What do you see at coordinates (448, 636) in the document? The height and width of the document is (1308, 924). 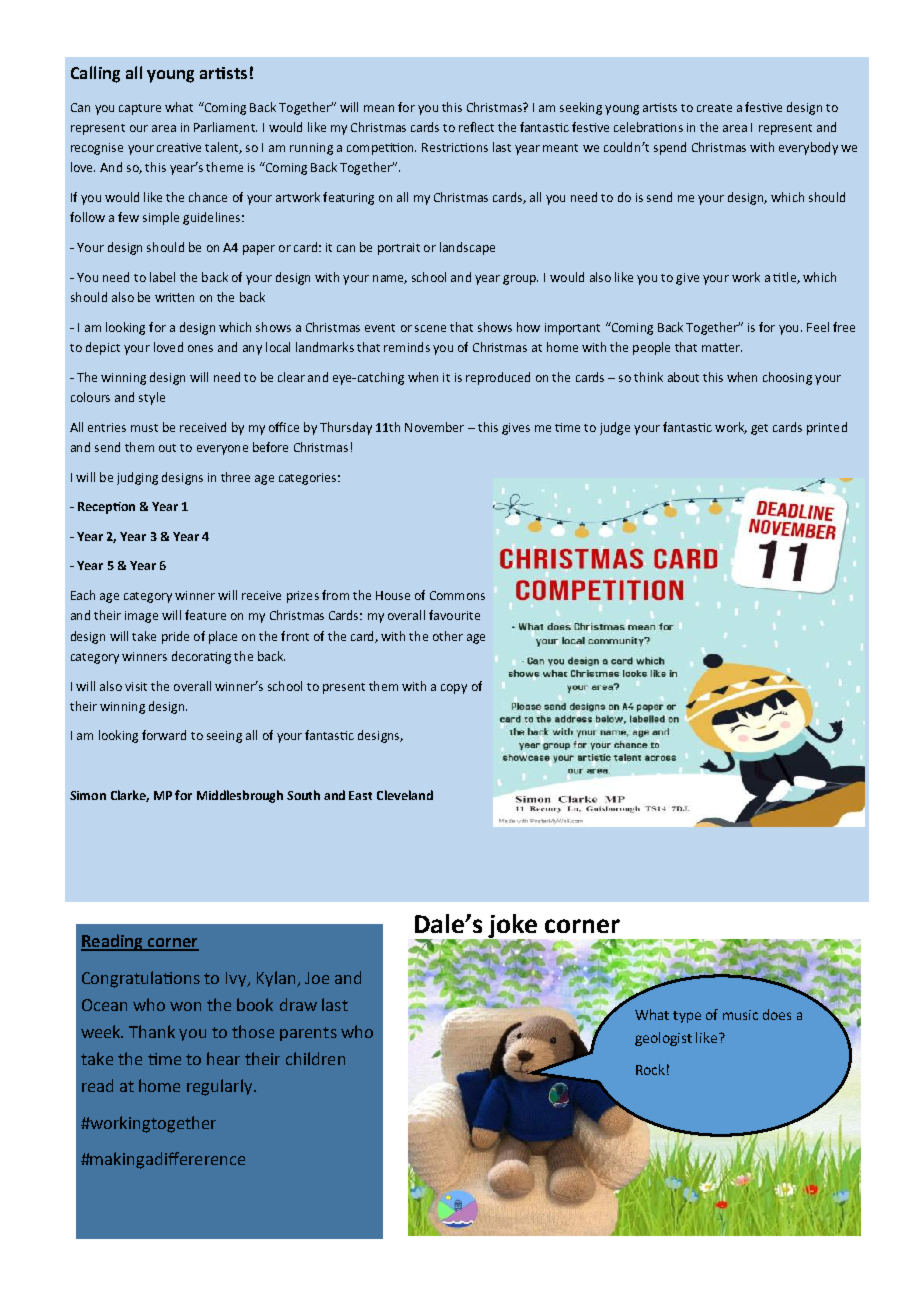 I see `other` at bounding box center [448, 636].
